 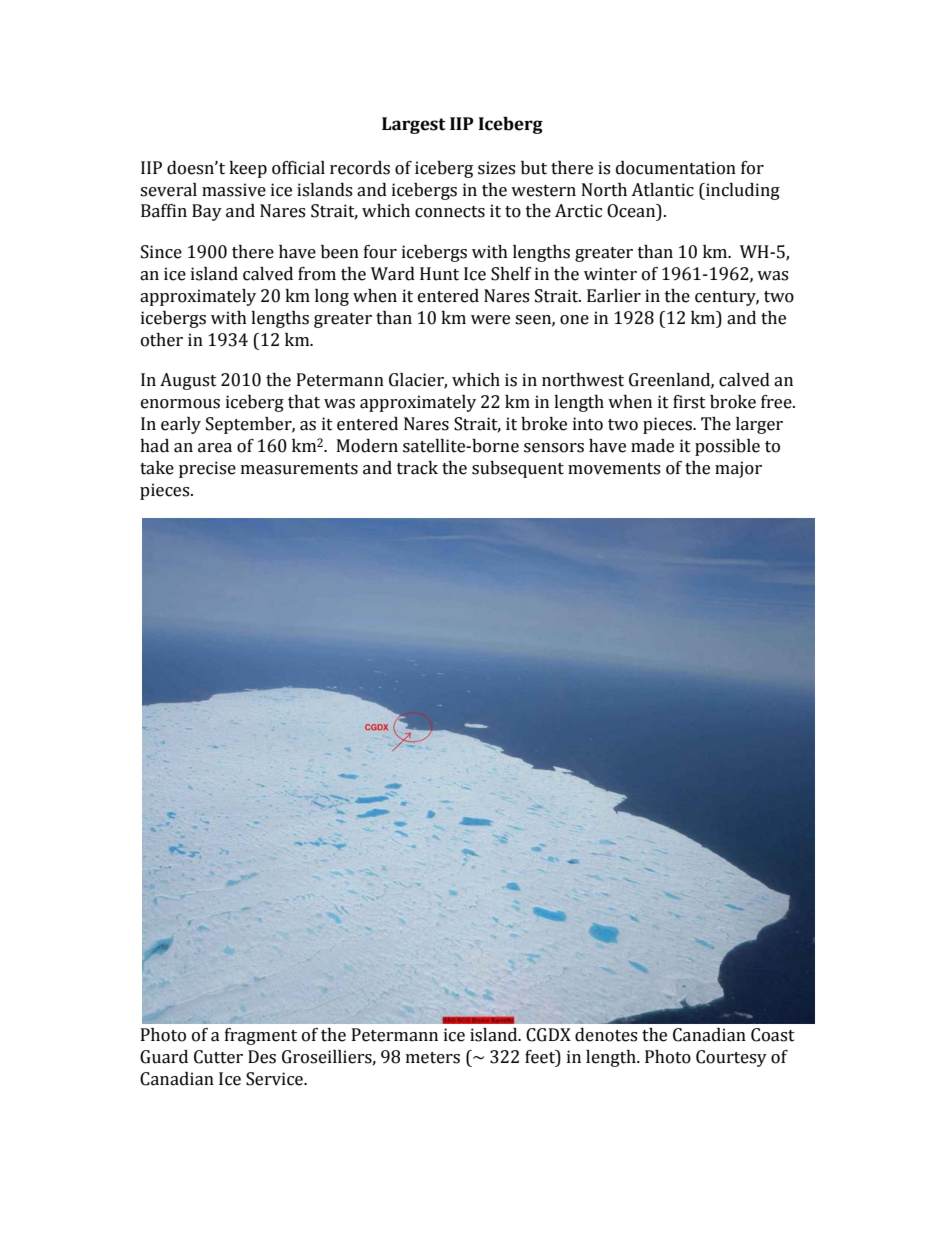 What do you see at coordinates (218, 1057) in the page?
I see `Cutter` at bounding box center [218, 1057].
